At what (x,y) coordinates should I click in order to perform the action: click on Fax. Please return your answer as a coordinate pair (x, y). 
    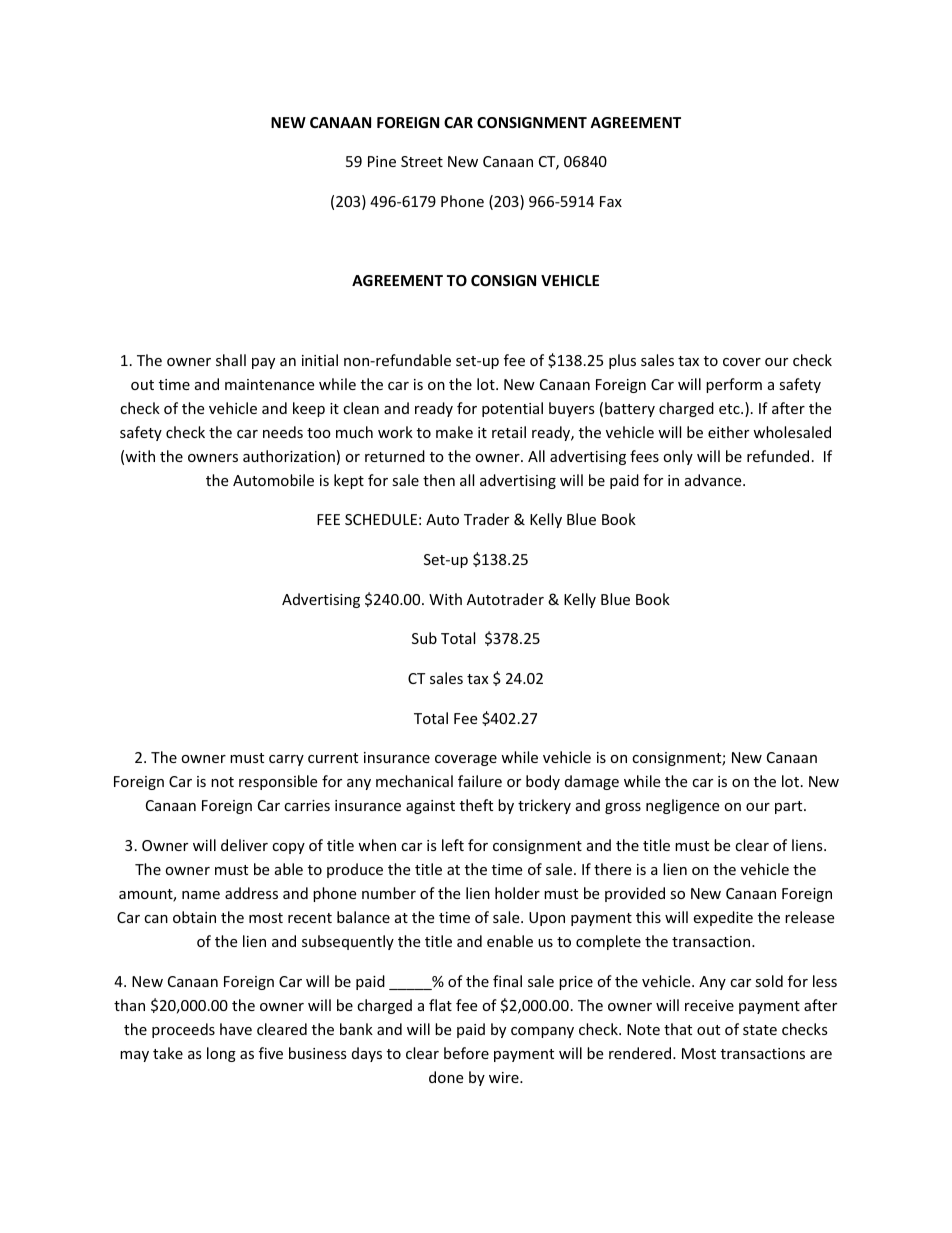
    Looking at the image, I should click on (611, 201).
